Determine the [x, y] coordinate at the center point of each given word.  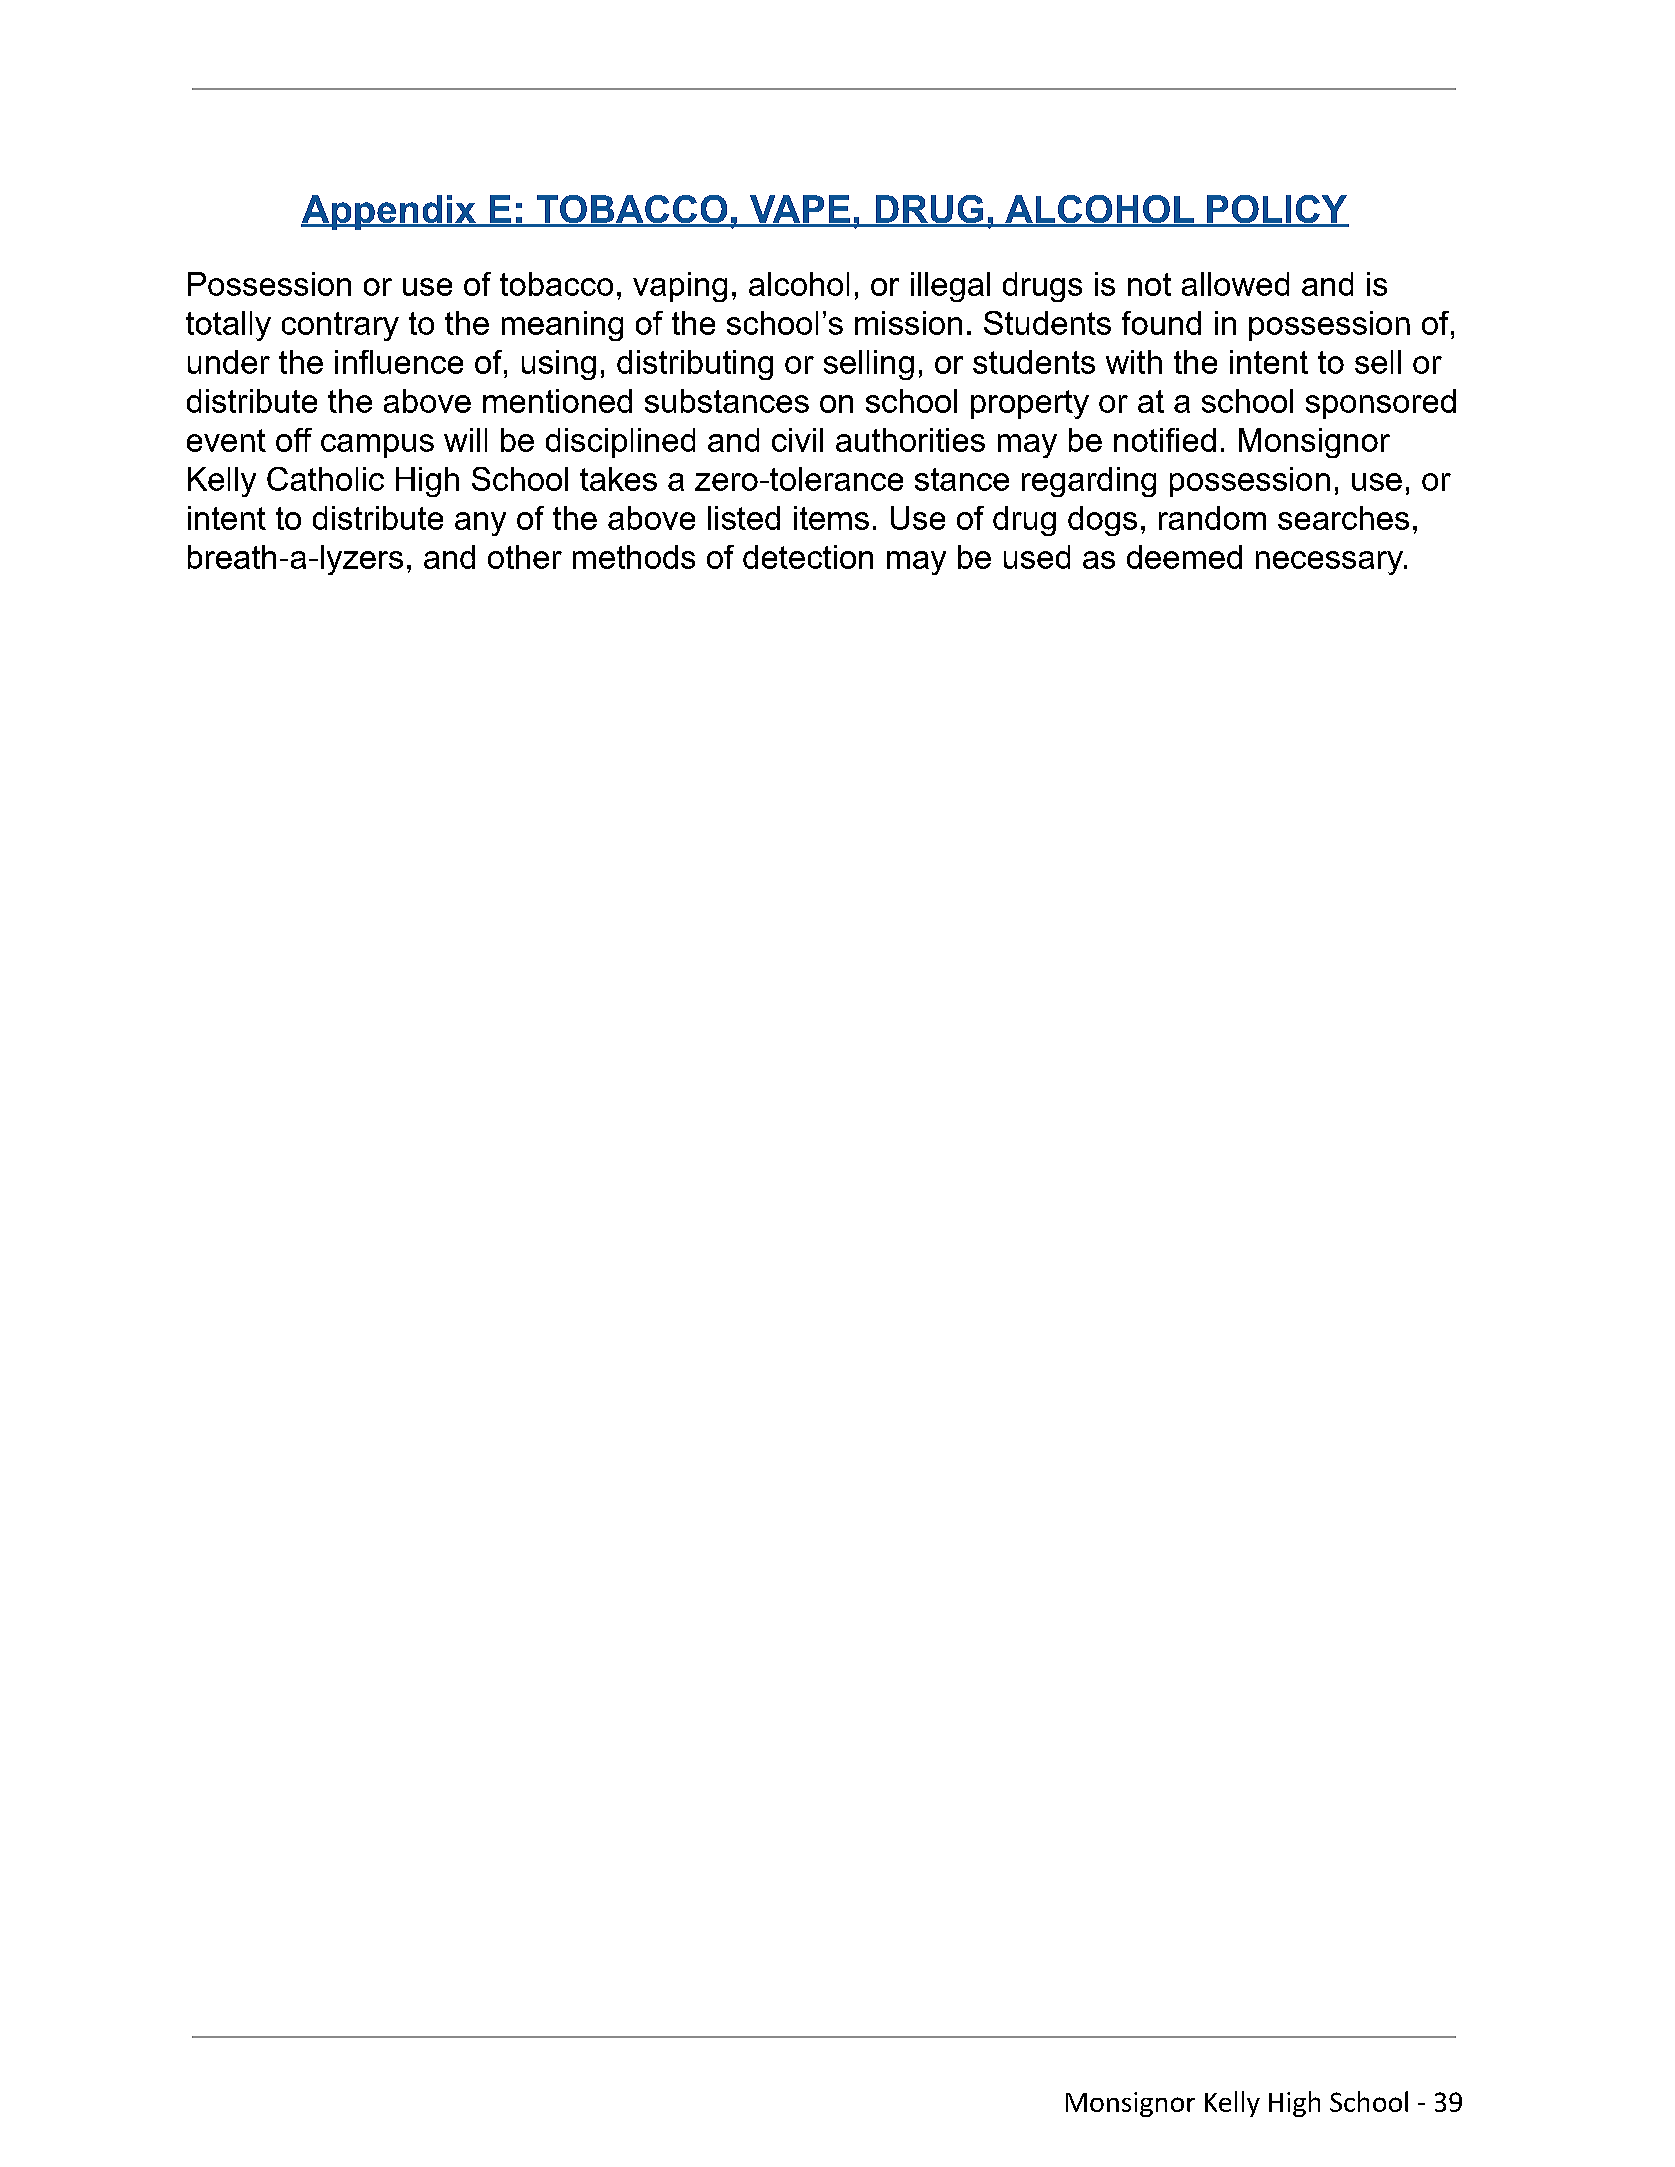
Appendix [389, 212]
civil [797, 440]
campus [377, 446]
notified [1165, 440]
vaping [680, 287]
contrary [340, 326]
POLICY [1277, 210]
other [525, 557]
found [1161, 323]
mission [908, 323]
